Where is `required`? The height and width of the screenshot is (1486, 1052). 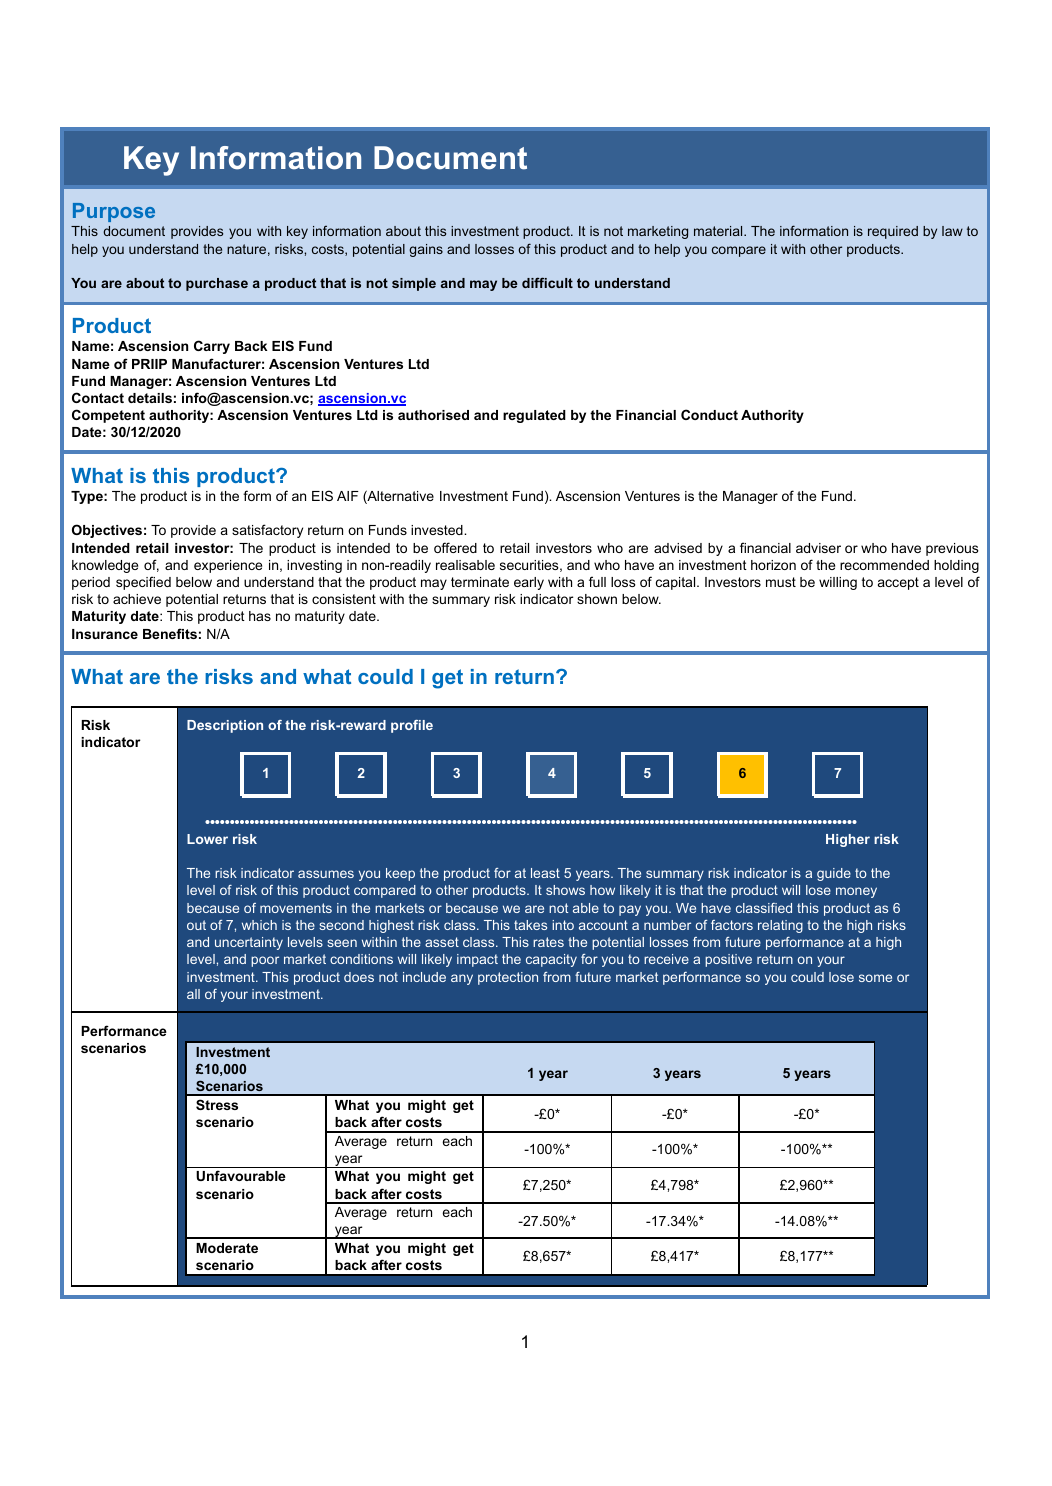
required is located at coordinates (893, 232).
